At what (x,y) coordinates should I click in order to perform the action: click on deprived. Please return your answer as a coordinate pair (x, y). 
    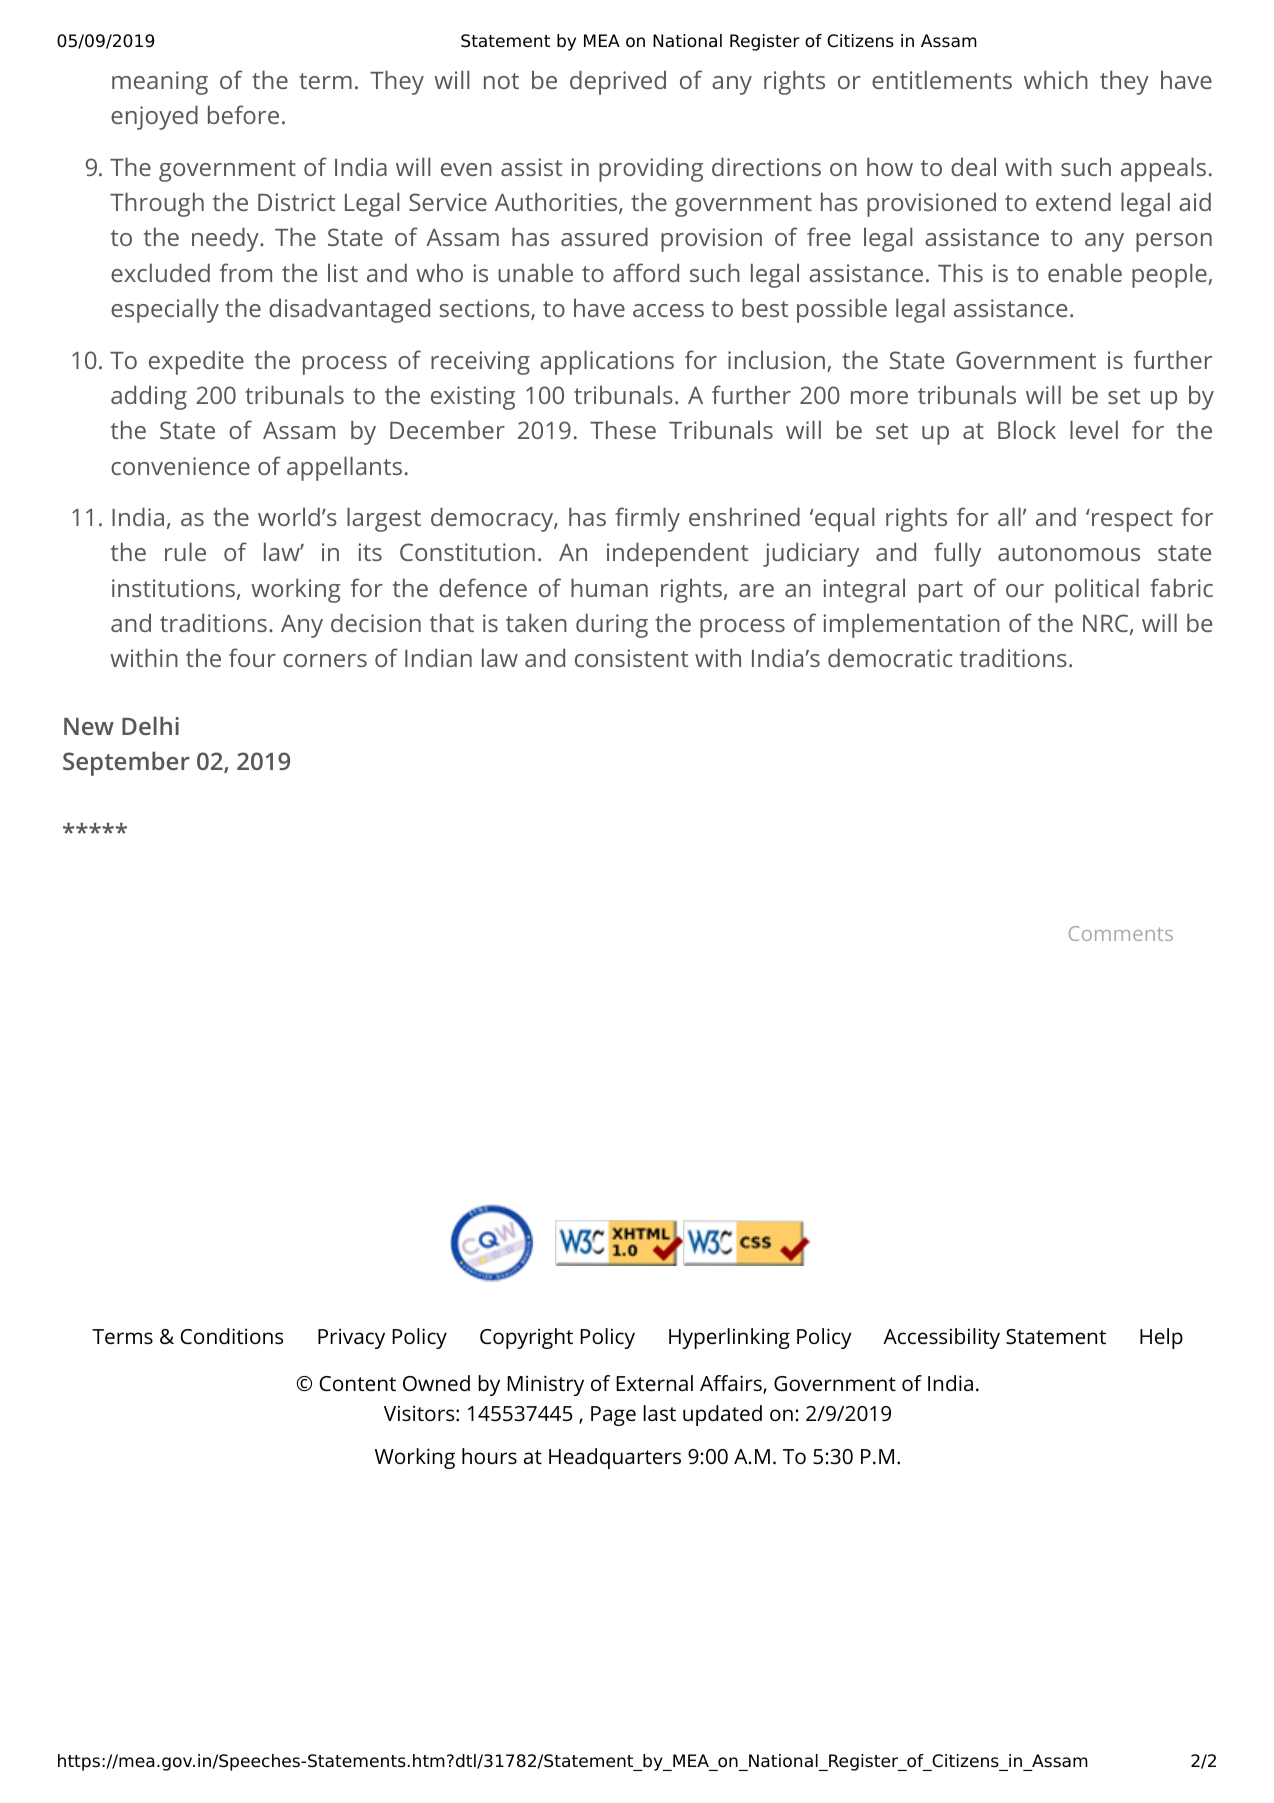
    Looking at the image, I should click on (618, 82).
